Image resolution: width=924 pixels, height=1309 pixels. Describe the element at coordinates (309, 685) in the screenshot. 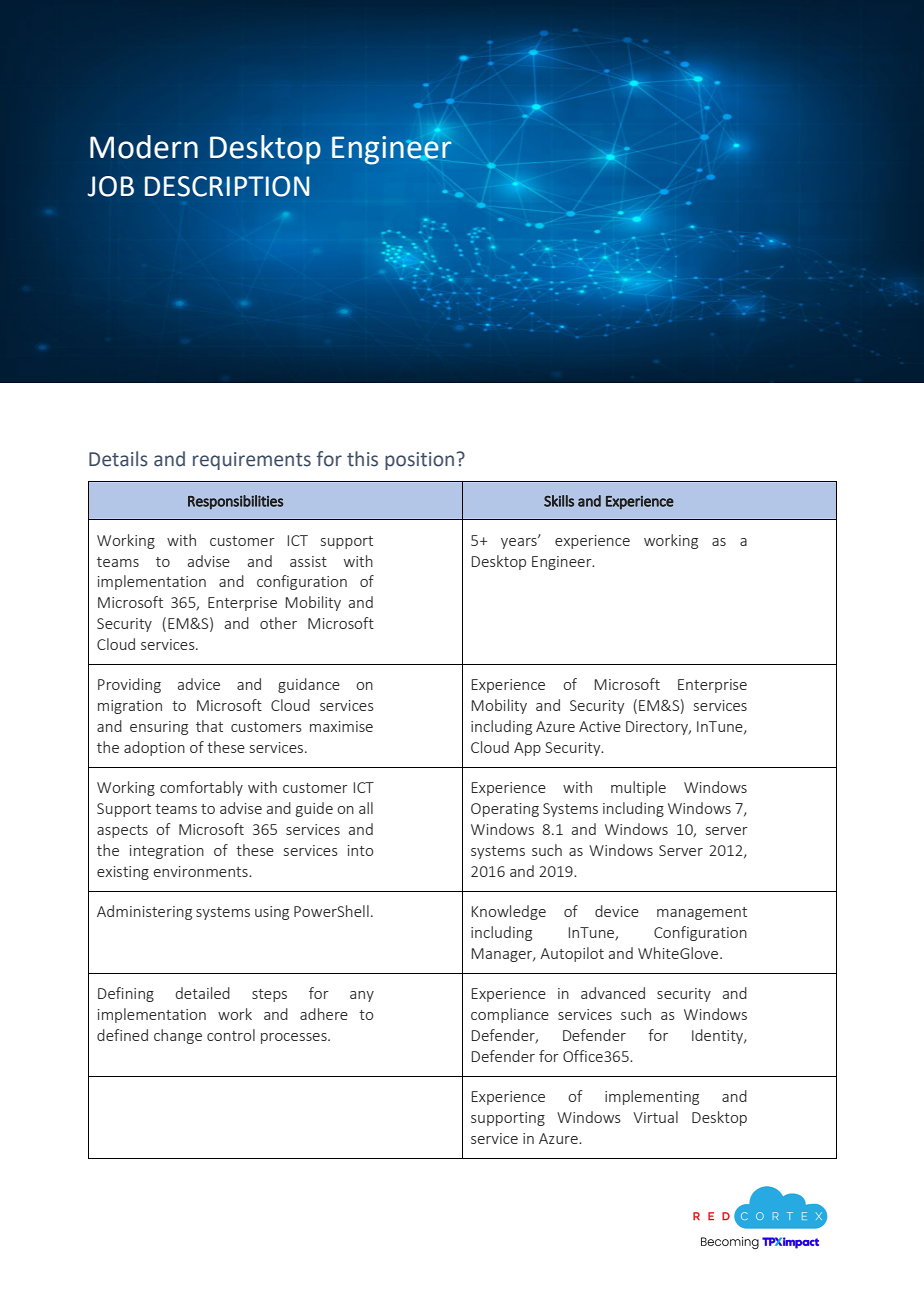

I see `guidance` at that location.
